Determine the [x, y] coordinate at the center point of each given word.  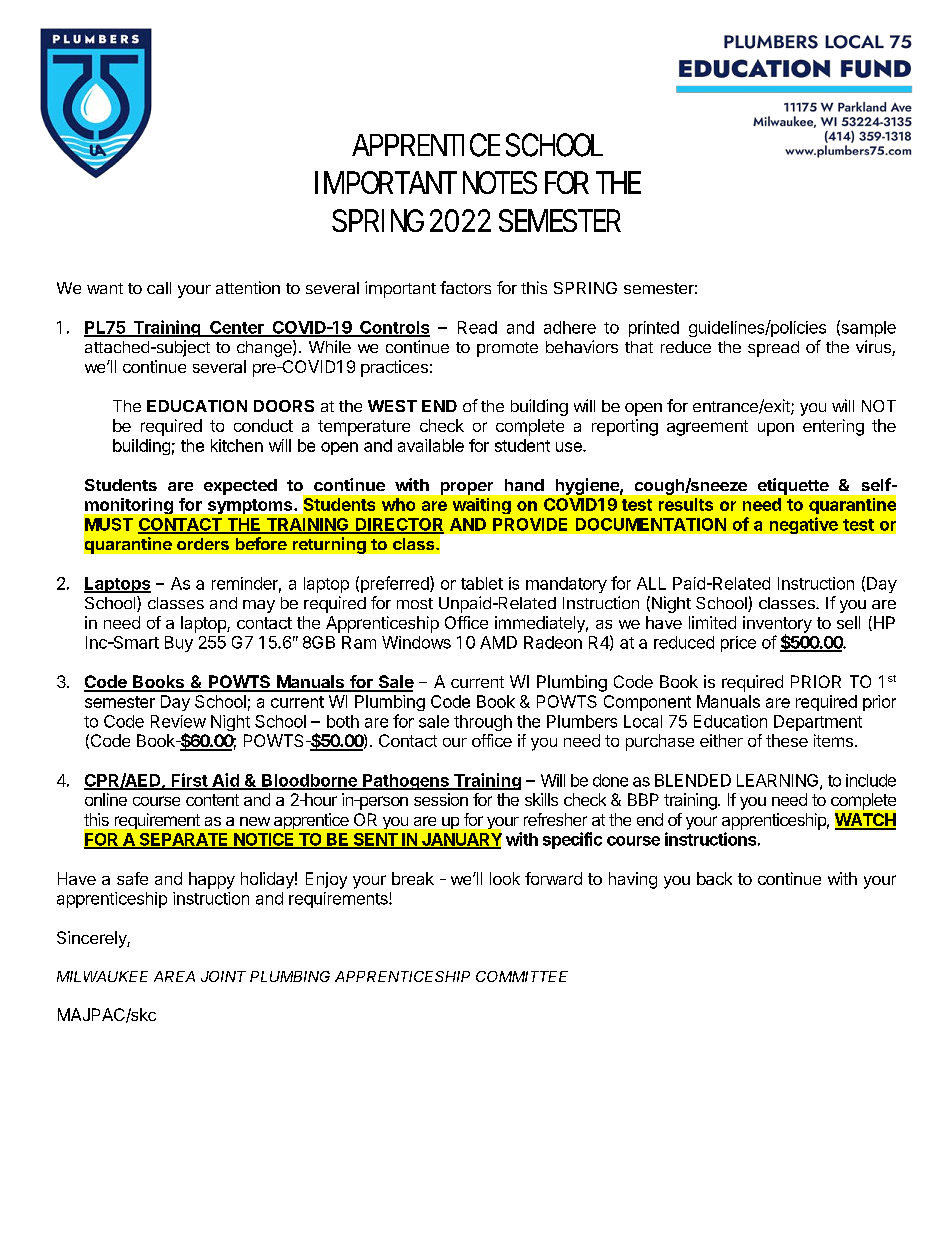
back [714, 878]
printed [654, 329]
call [159, 288]
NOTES [500, 182]
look [505, 878]
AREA [174, 976]
